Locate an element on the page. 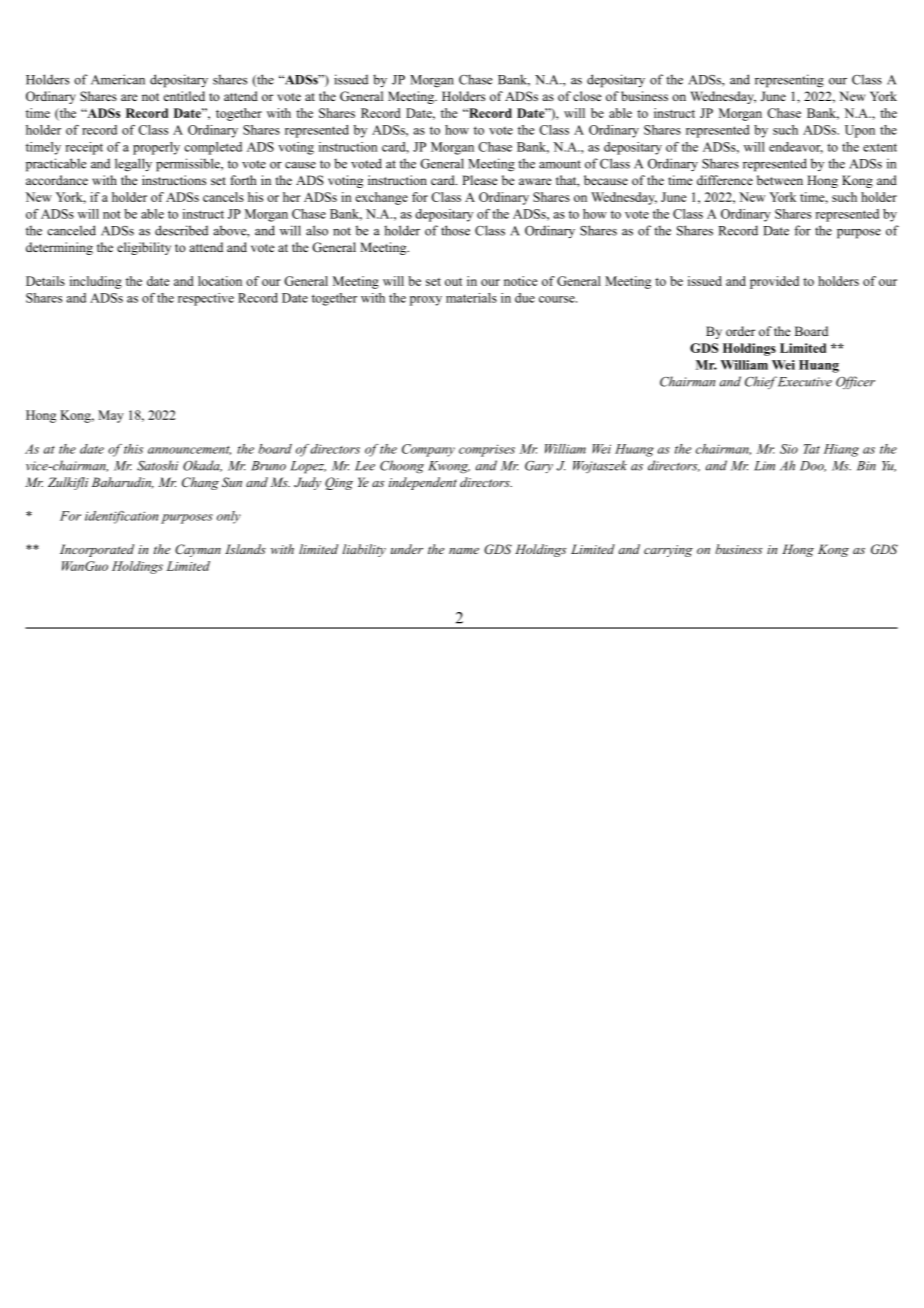  respective is located at coordinates (206, 299).
